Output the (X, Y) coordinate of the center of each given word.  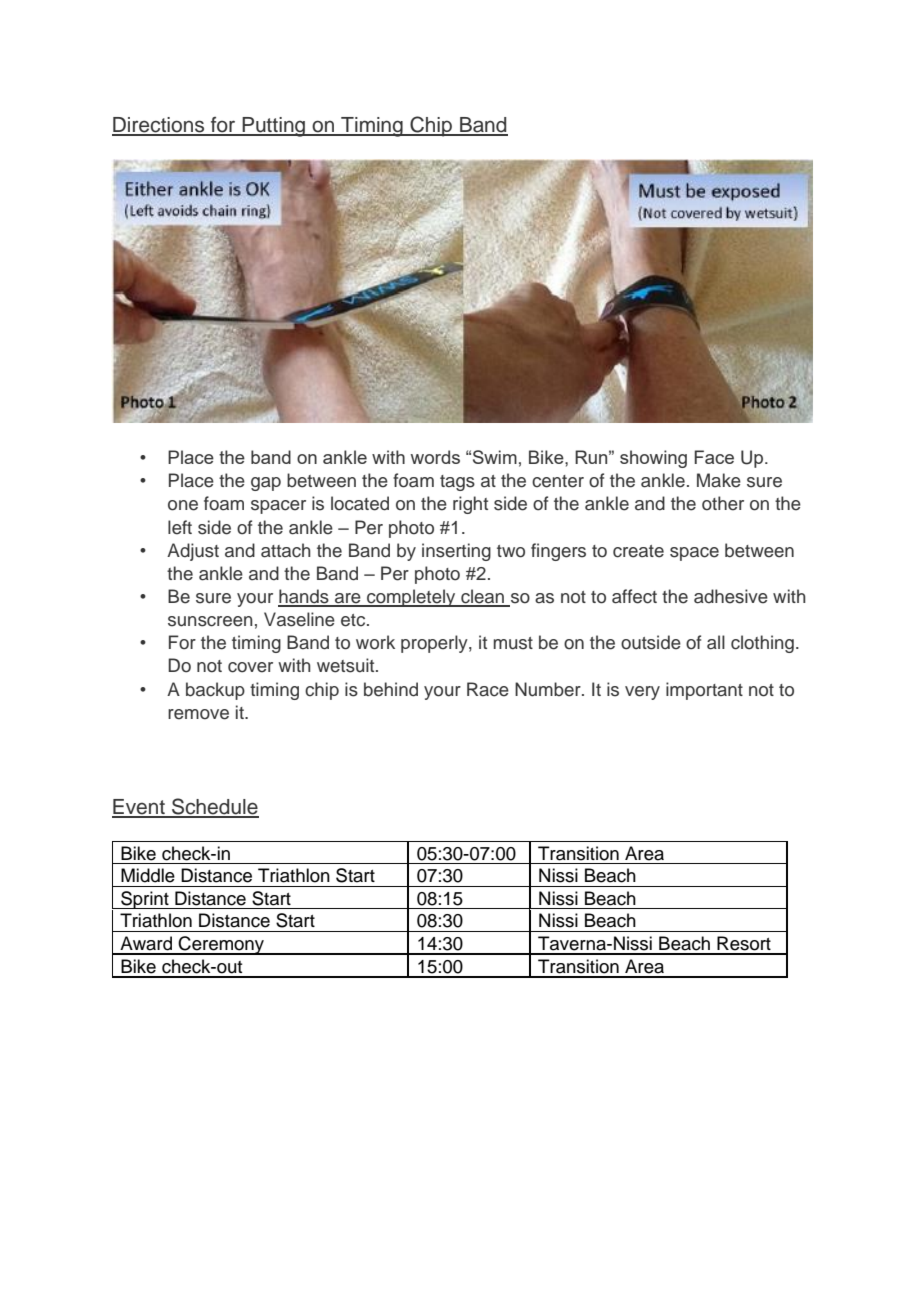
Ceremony (222, 945)
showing (653, 459)
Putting (273, 127)
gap (266, 484)
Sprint (145, 900)
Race (488, 689)
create (638, 551)
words (435, 457)
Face (714, 457)
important (704, 691)
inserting (456, 552)
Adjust (193, 552)
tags (457, 483)
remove (198, 714)
